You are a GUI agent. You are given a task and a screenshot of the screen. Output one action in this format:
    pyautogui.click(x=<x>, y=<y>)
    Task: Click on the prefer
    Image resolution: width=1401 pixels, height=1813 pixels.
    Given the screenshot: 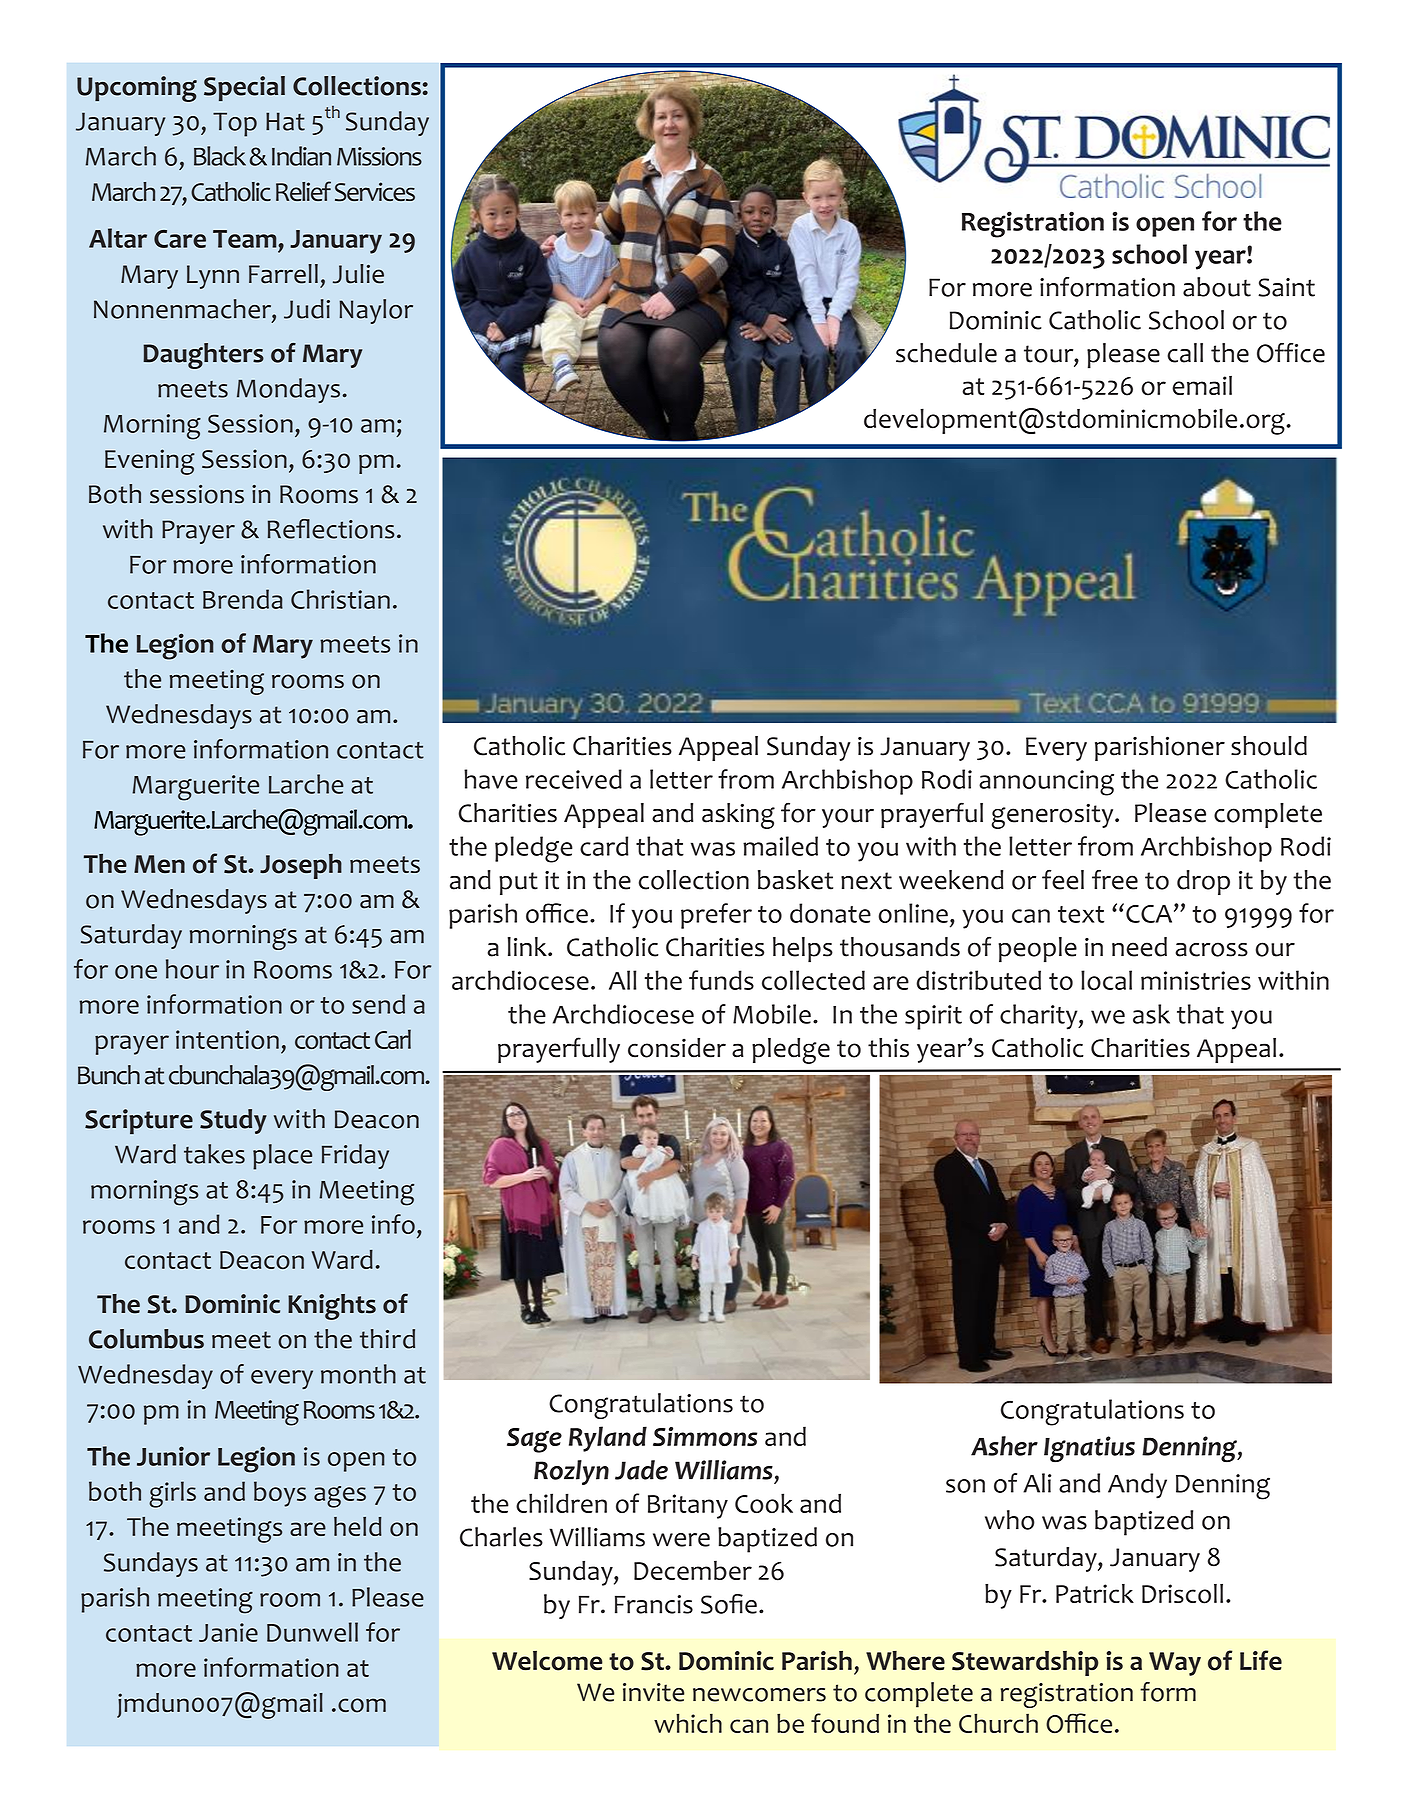 What is the action you would take?
    pyautogui.click(x=716, y=916)
